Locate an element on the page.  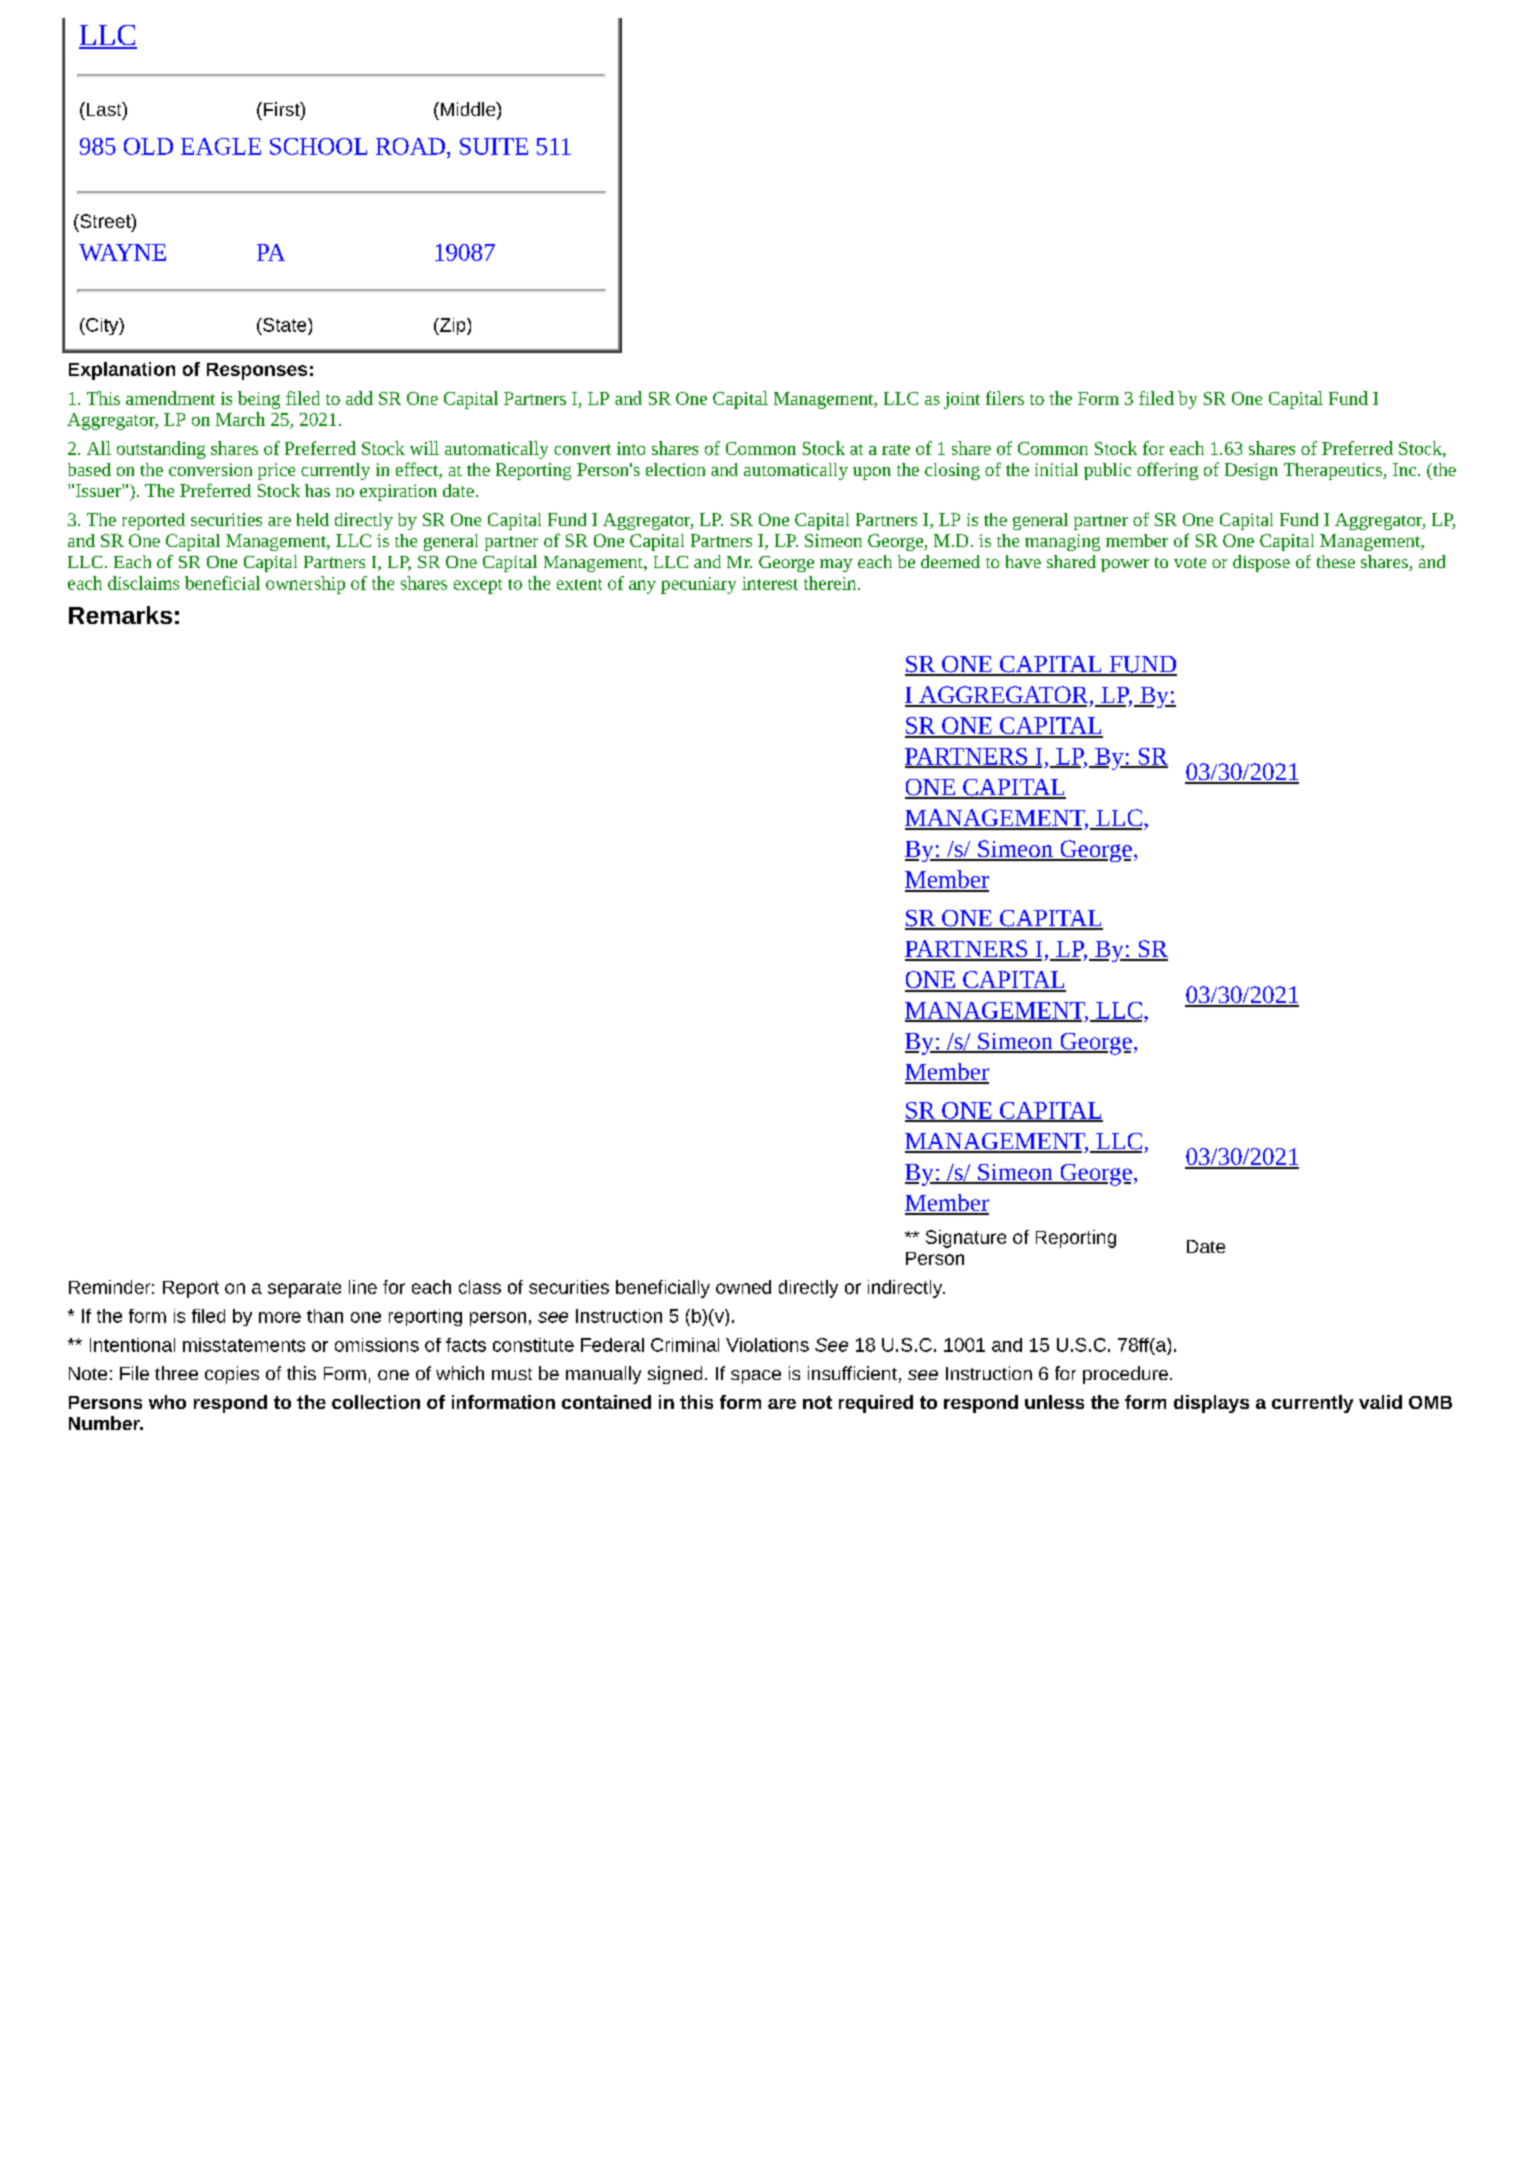
Remarks is located at coordinates (120, 615).
